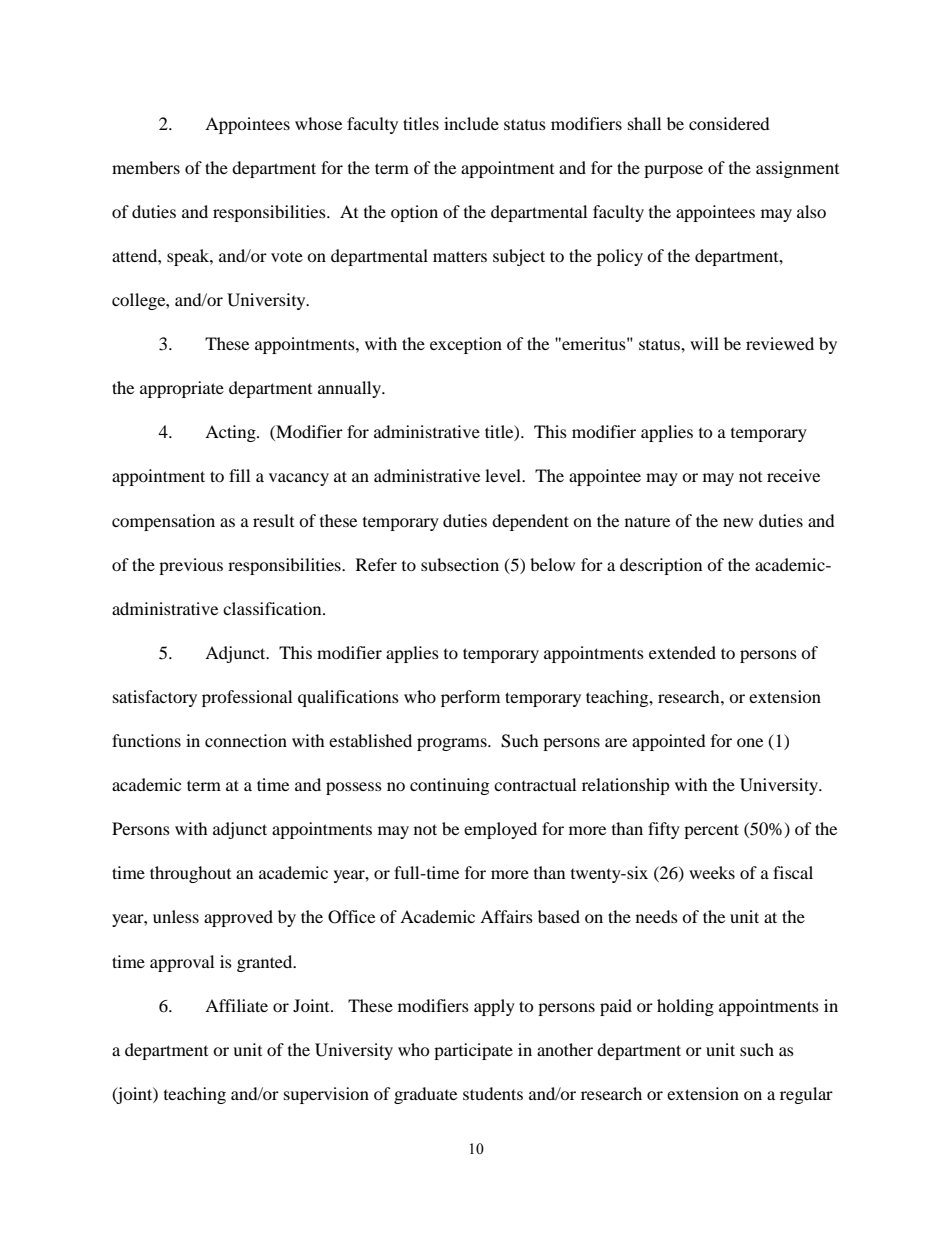 Image resolution: width=952 pixels, height=1233 pixels. Describe the element at coordinates (711, 831) in the screenshot. I see `percent` at that location.
